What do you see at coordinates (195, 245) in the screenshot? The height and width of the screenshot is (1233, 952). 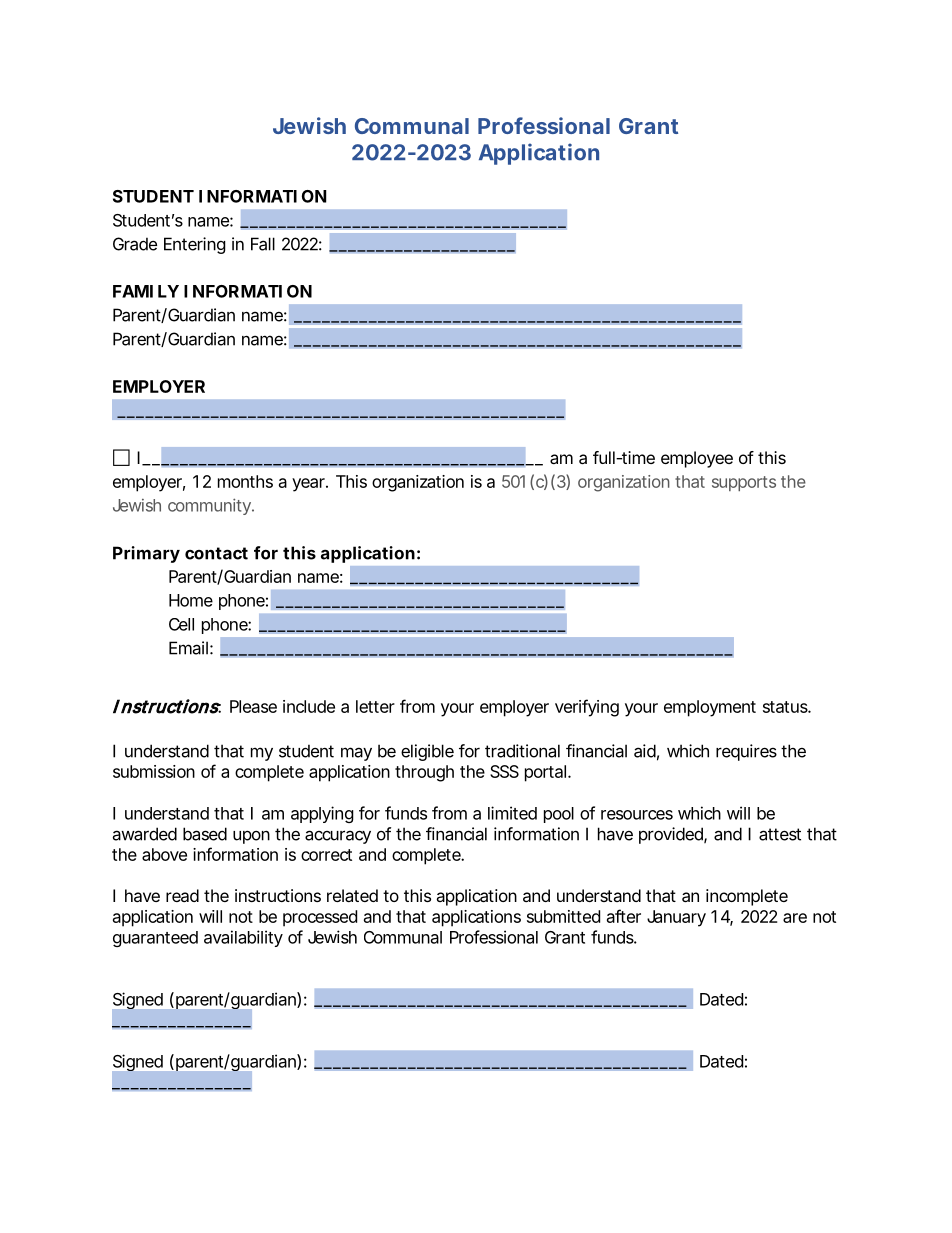 I see `Entering` at bounding box center [195, 245].
